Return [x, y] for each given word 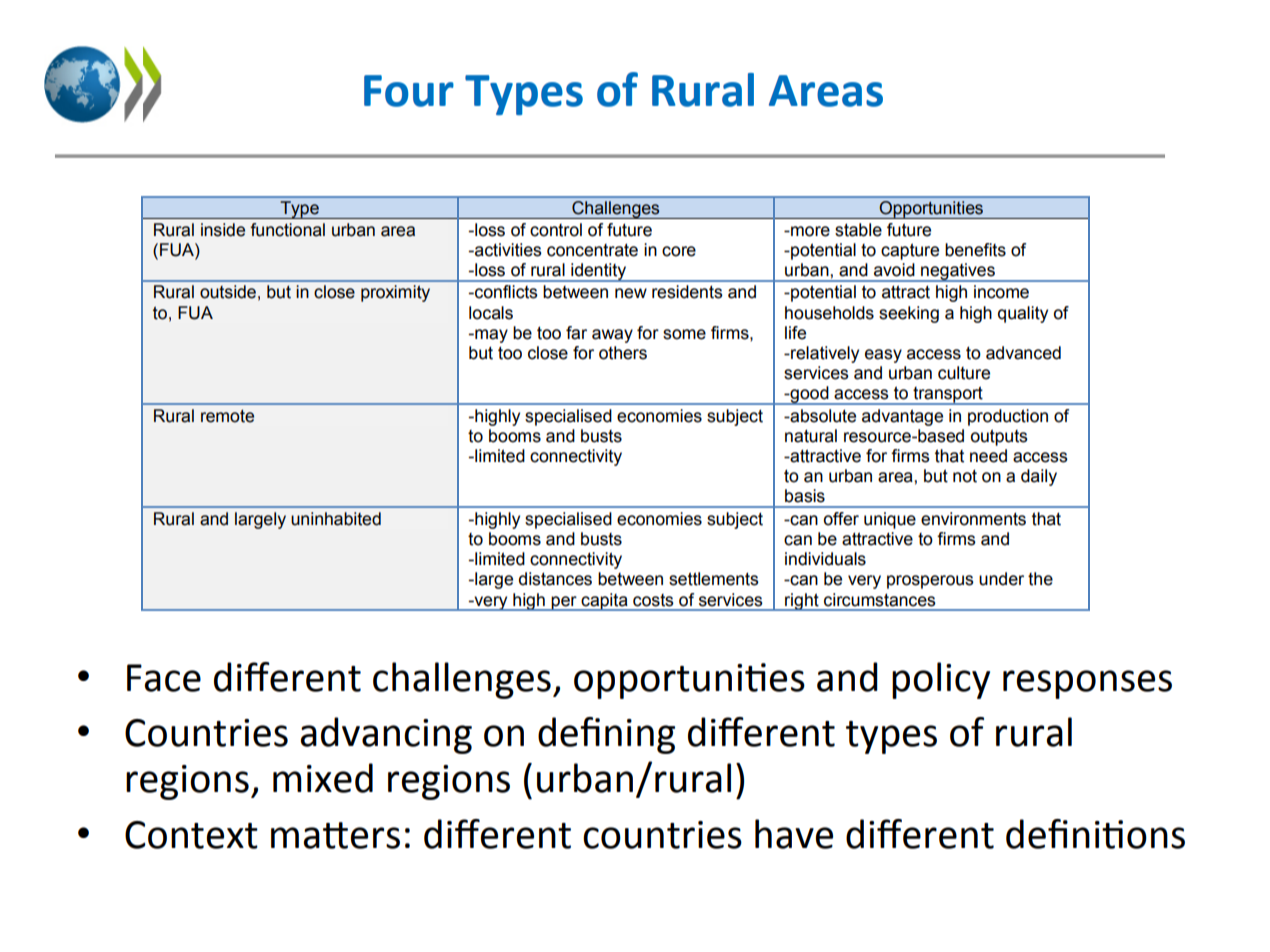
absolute [822, 416]
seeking [909, 314]
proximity [395, 293]
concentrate [592, 250]
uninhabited [336, 519]
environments [973, 519]
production [1008, 417]
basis [805, 496]
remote [227, 416]
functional [287, 230]
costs [653, 600]
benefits [975, 250]
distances [555, 579]
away [612, 336]
